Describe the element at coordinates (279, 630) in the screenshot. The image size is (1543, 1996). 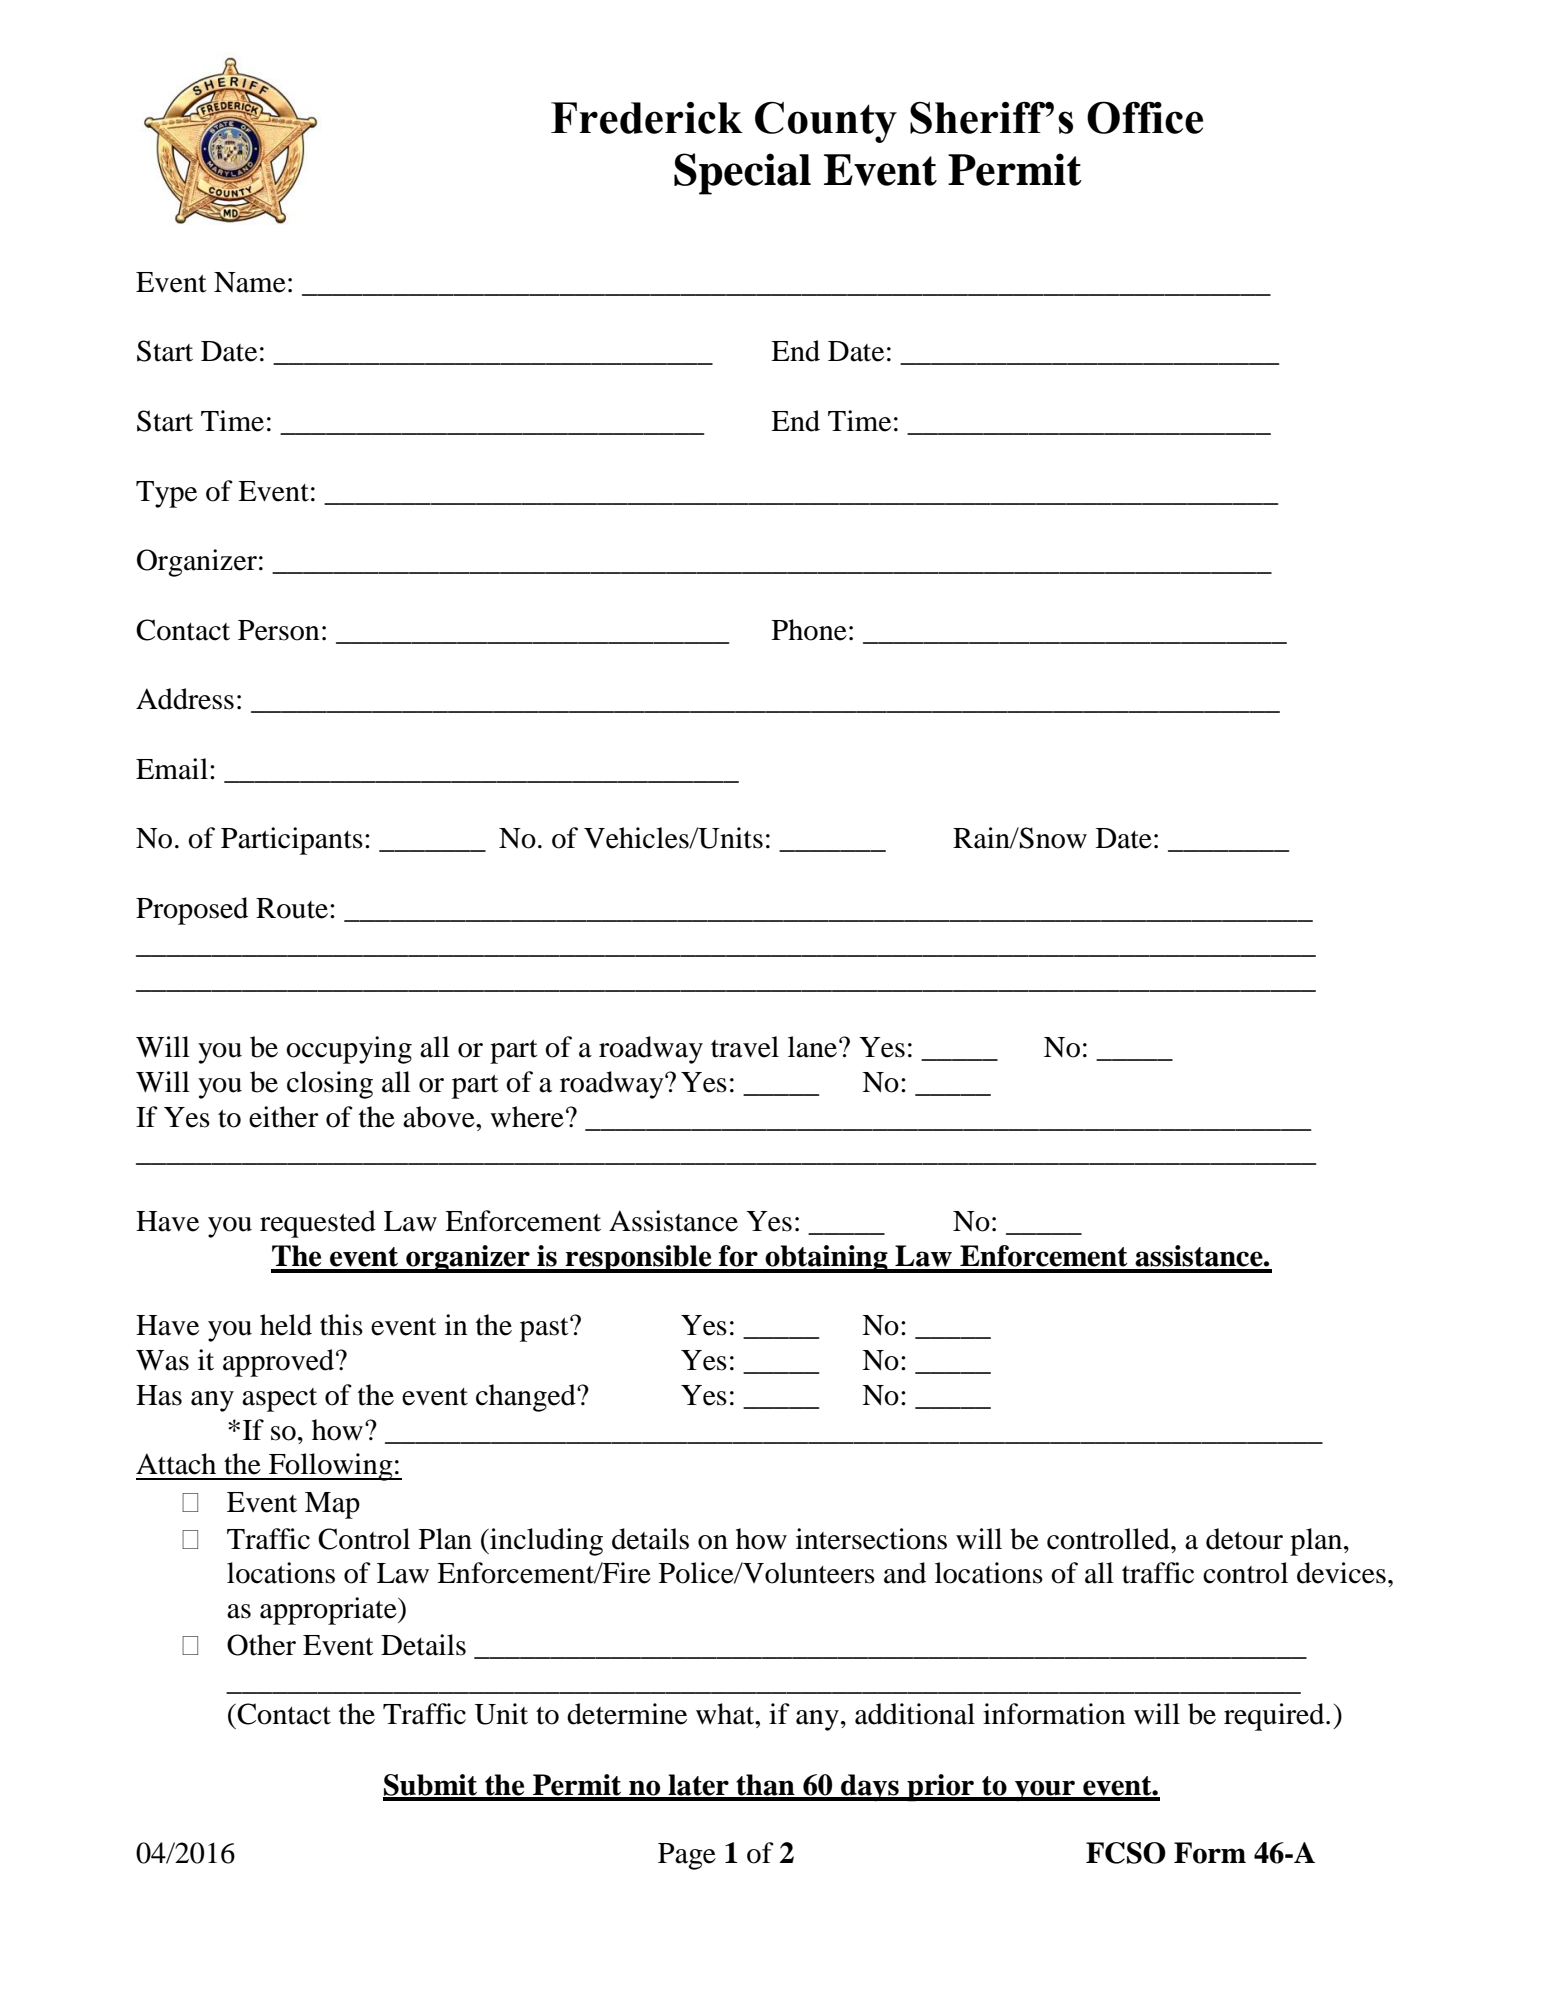
I see `Person` at that location.
